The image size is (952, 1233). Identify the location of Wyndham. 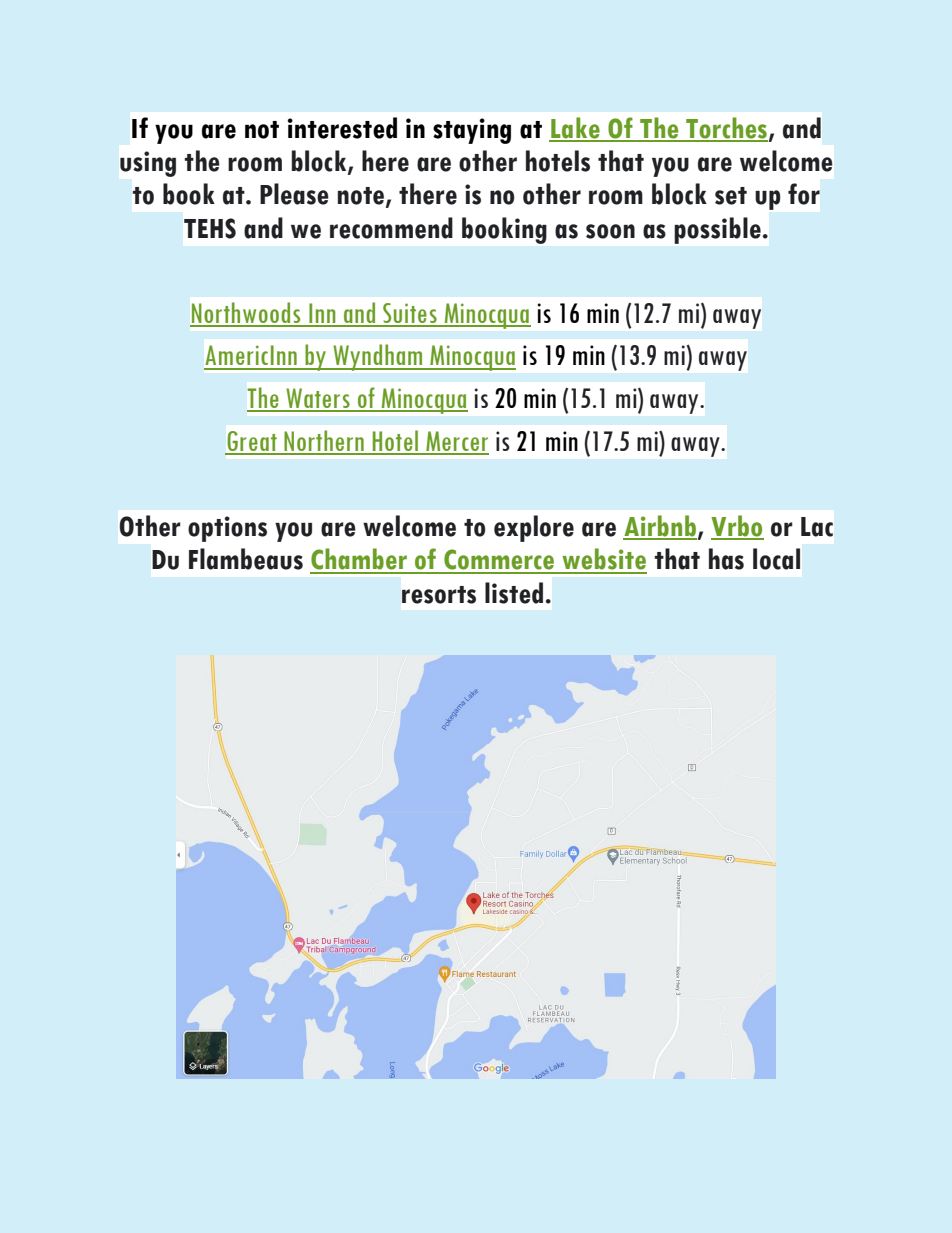
(378, 357).
